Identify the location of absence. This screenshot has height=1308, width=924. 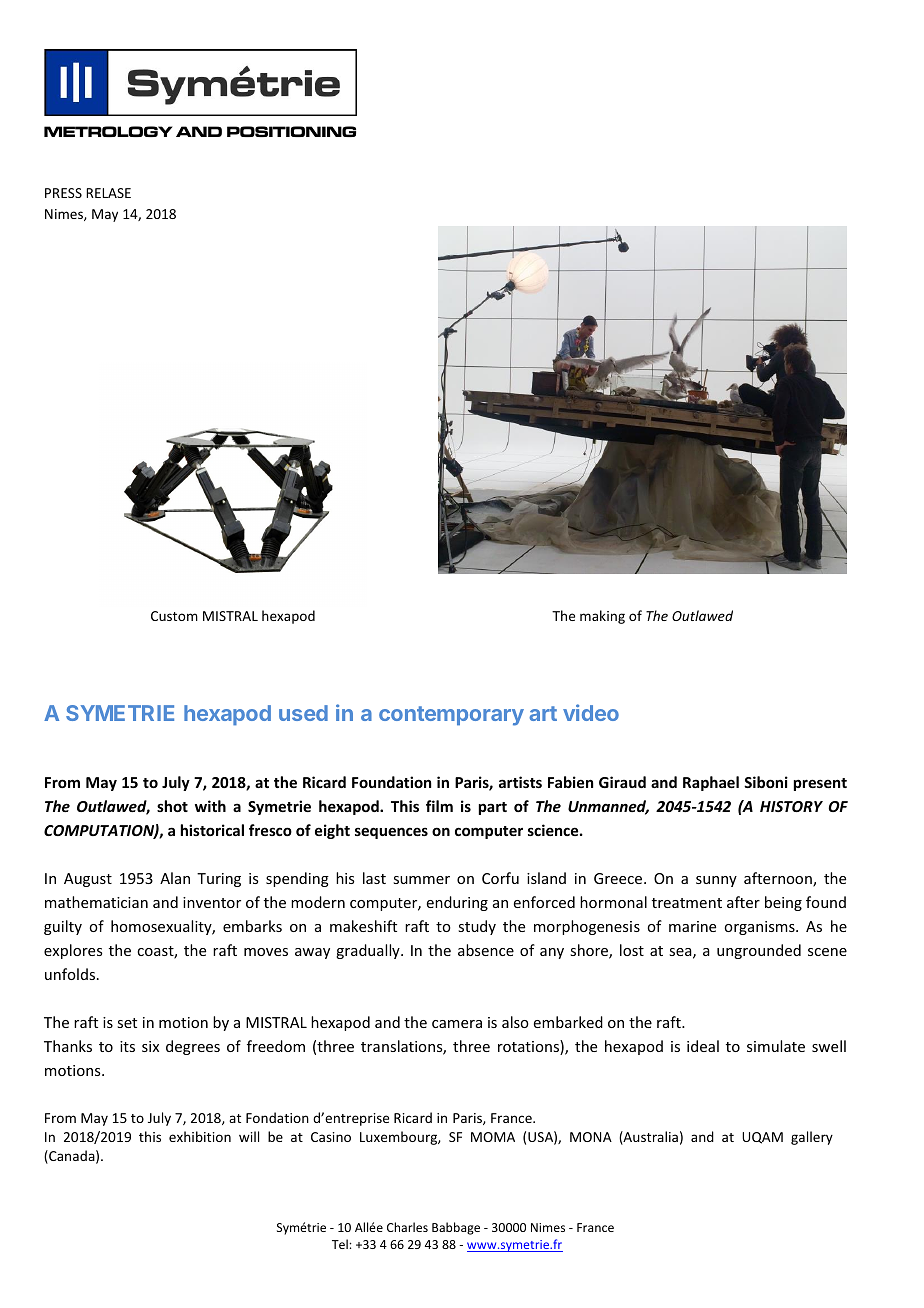
(486, 950).
